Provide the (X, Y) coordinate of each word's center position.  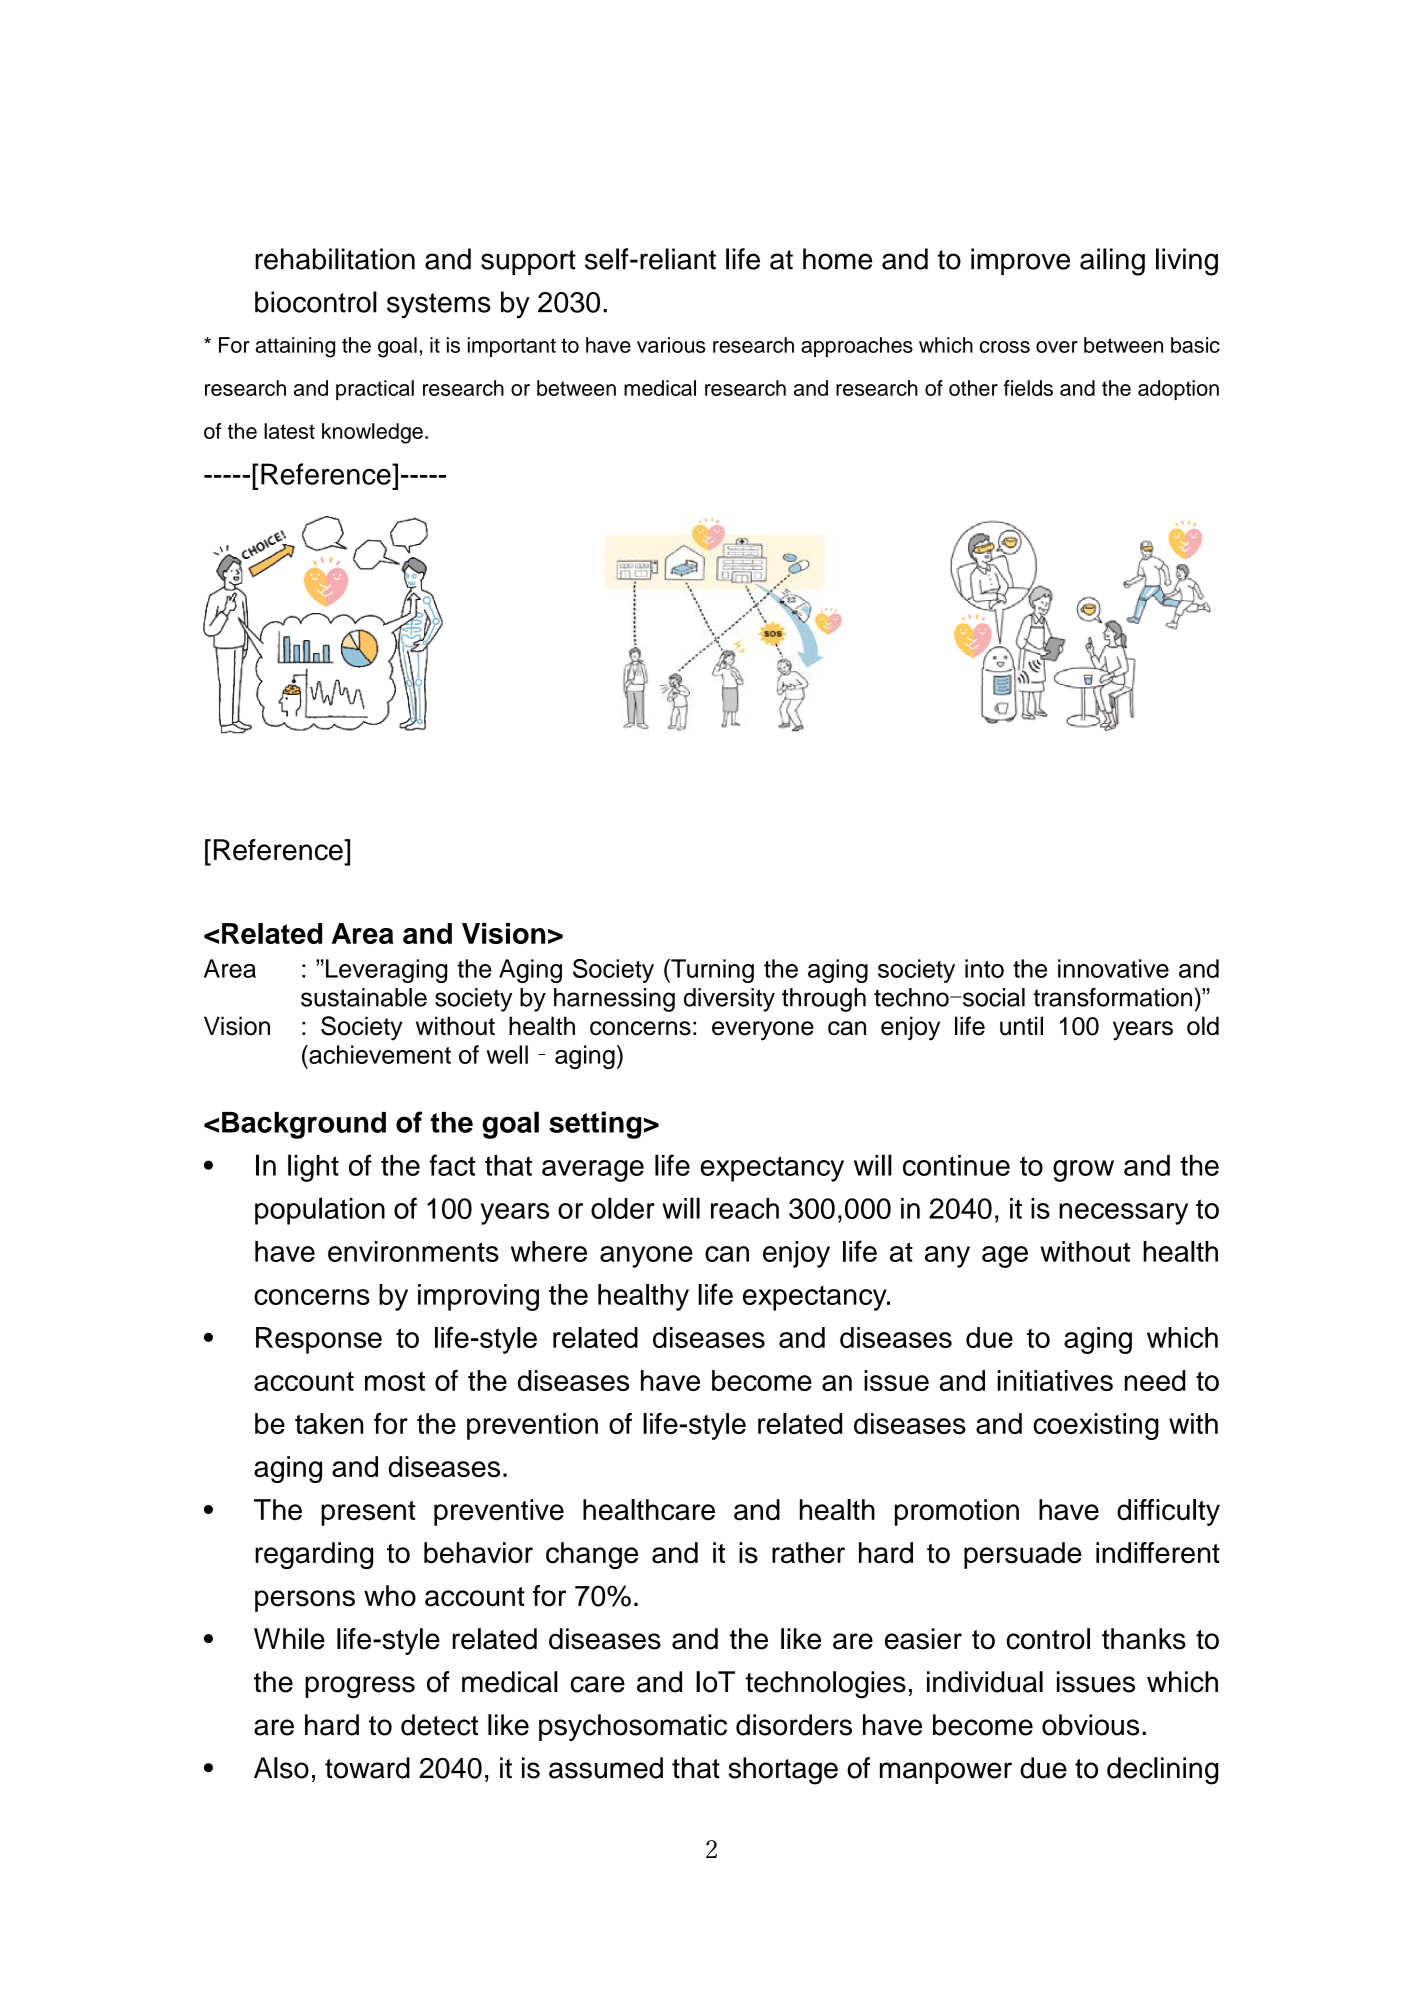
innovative (1113, 968)
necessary (1123, 1214)
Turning (711, 971)
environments (413, 1251)
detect (439, 1725)
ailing (1112, 262)
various (671, 345)
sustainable (364, 997)
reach (745, 1208)
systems (439, 306)
